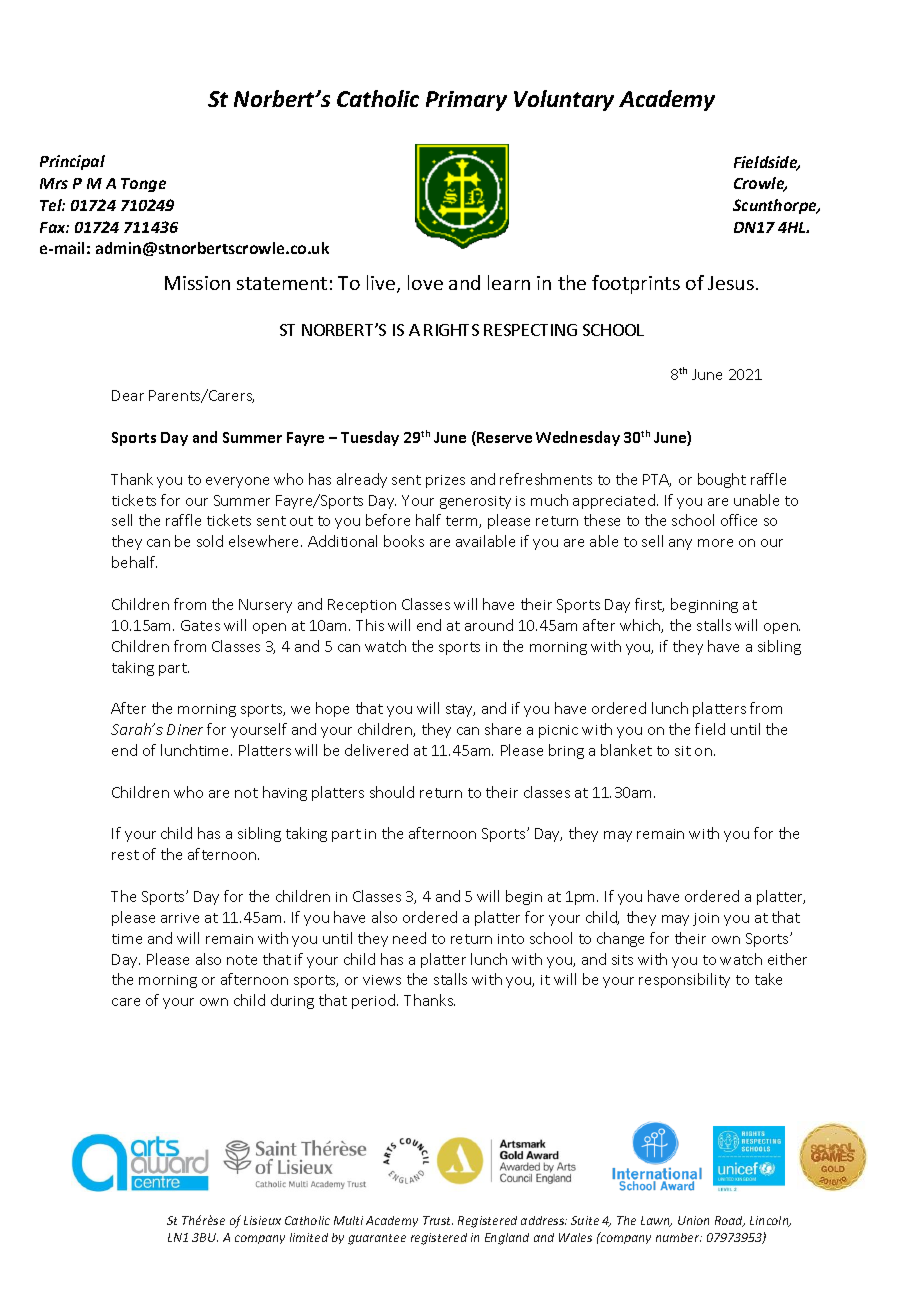  What do you see at coordinates (409, 938) in the page?
I see `need` at bounding box center [409, 938].
